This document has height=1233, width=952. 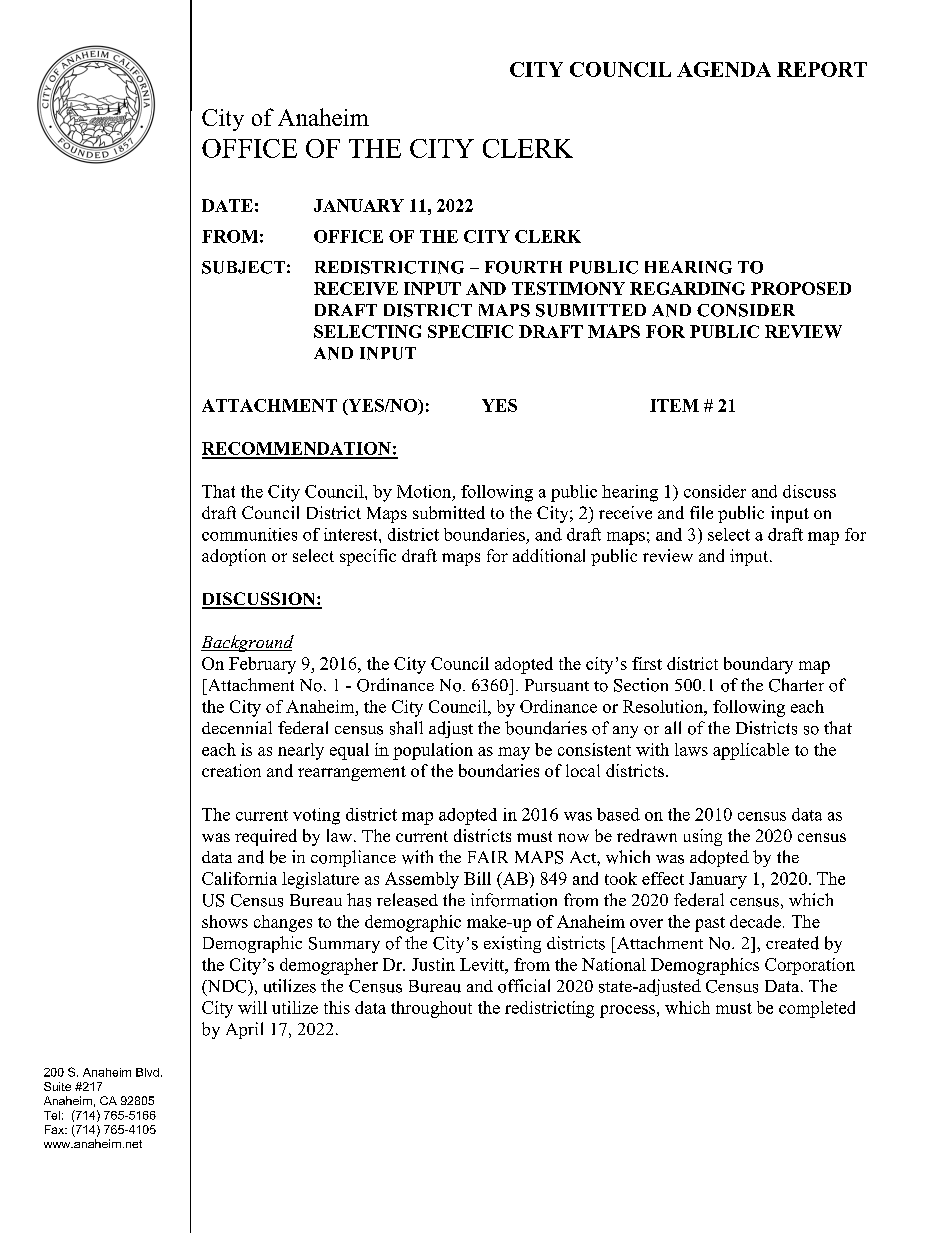 I want to click on applicable, so click(x=751, y=751).
